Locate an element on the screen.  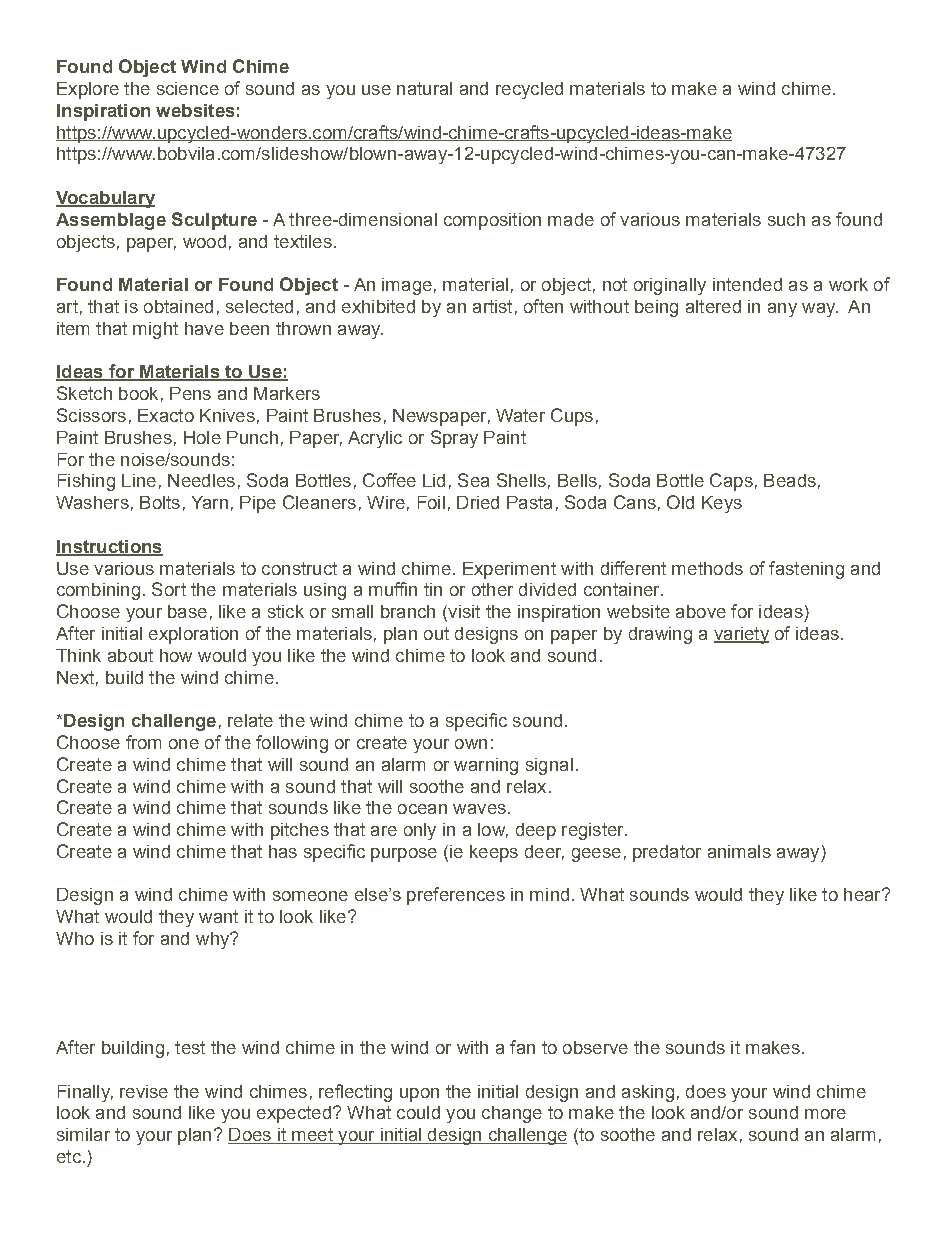
such is located at coordinates (786, 219).
